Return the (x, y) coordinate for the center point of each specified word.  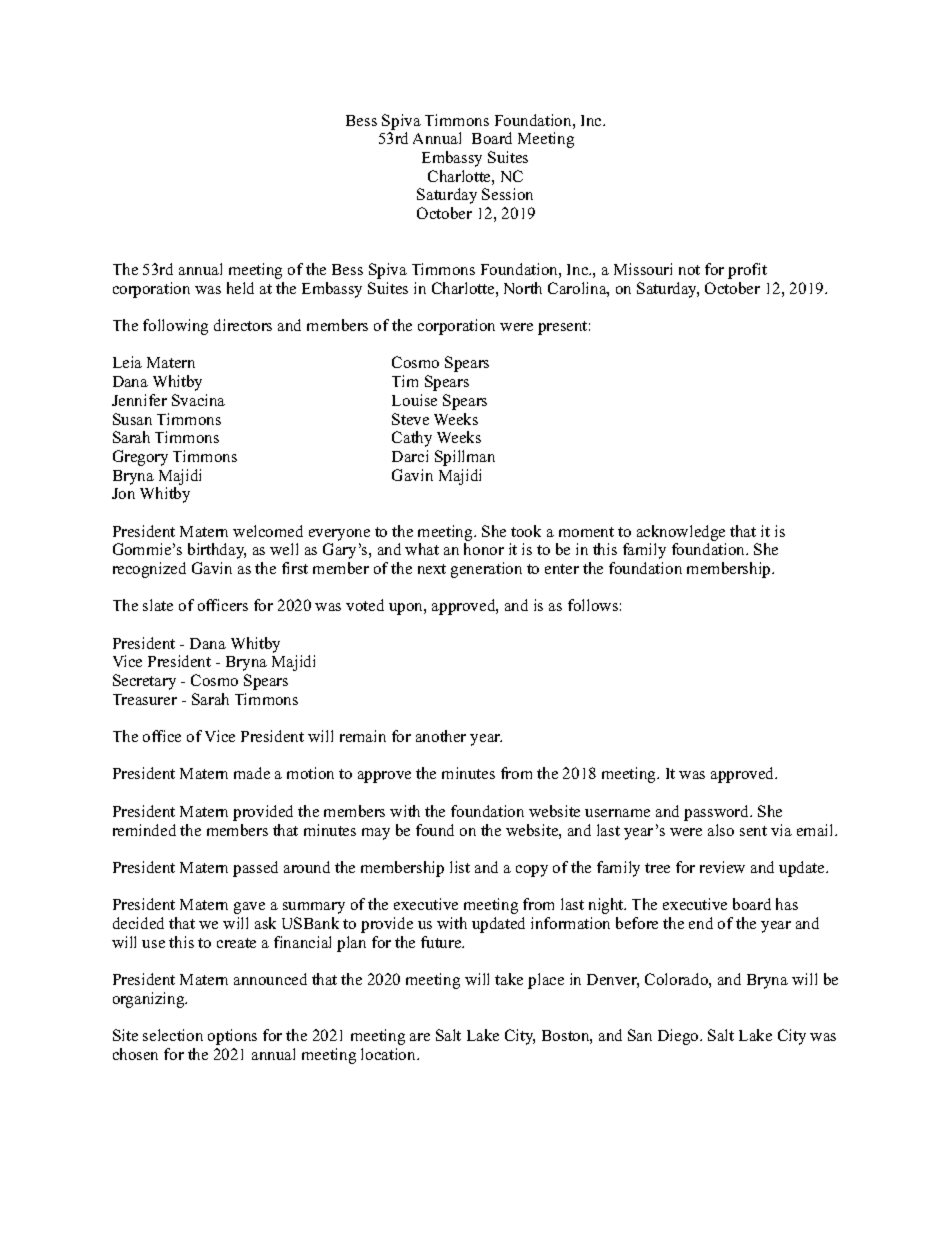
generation (486, 570)
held (240, 288)
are (420, 1037)
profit (747, 271)
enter (562, 569)
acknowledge (681, 533)
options (232, 1037)
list (460, 867)
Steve (410, 419)
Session (507, 194)
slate (158, 605)
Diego (679, 1037)
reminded (144, 830)
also (721, 830)
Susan (132, 419)
